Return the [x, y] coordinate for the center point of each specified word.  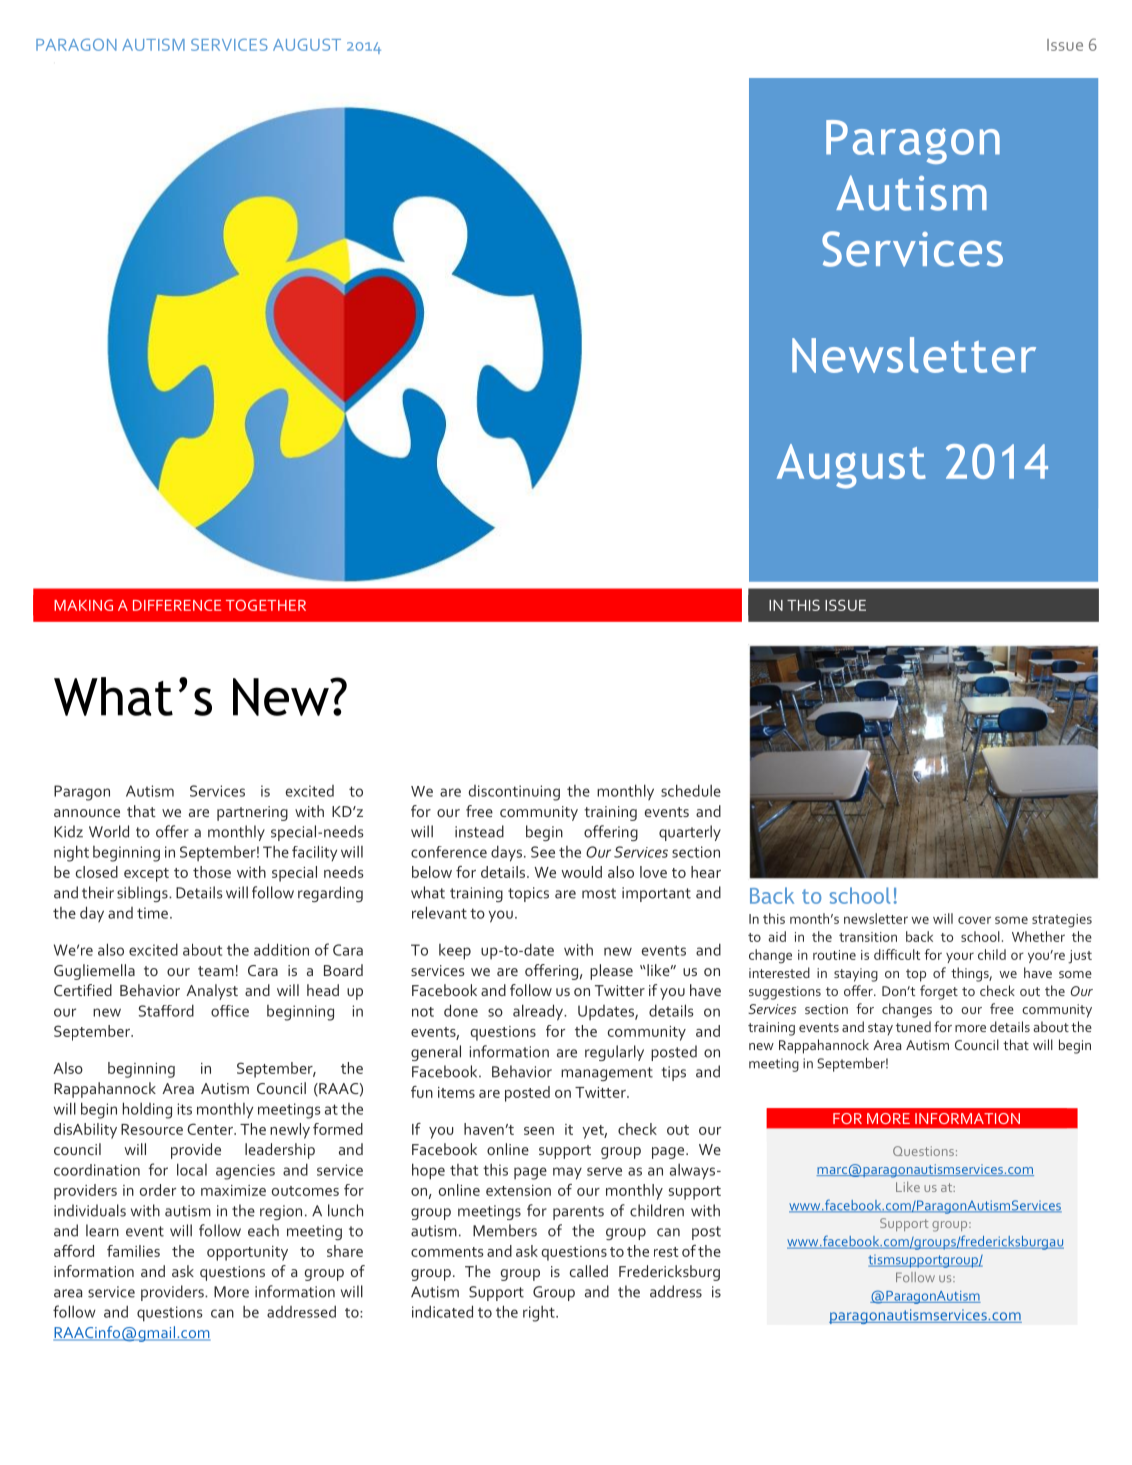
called [589, 1271]
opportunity [247, 1253]
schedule [691, 790]
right [540, 1314]
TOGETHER [266, 605]
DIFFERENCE [177, 605]
